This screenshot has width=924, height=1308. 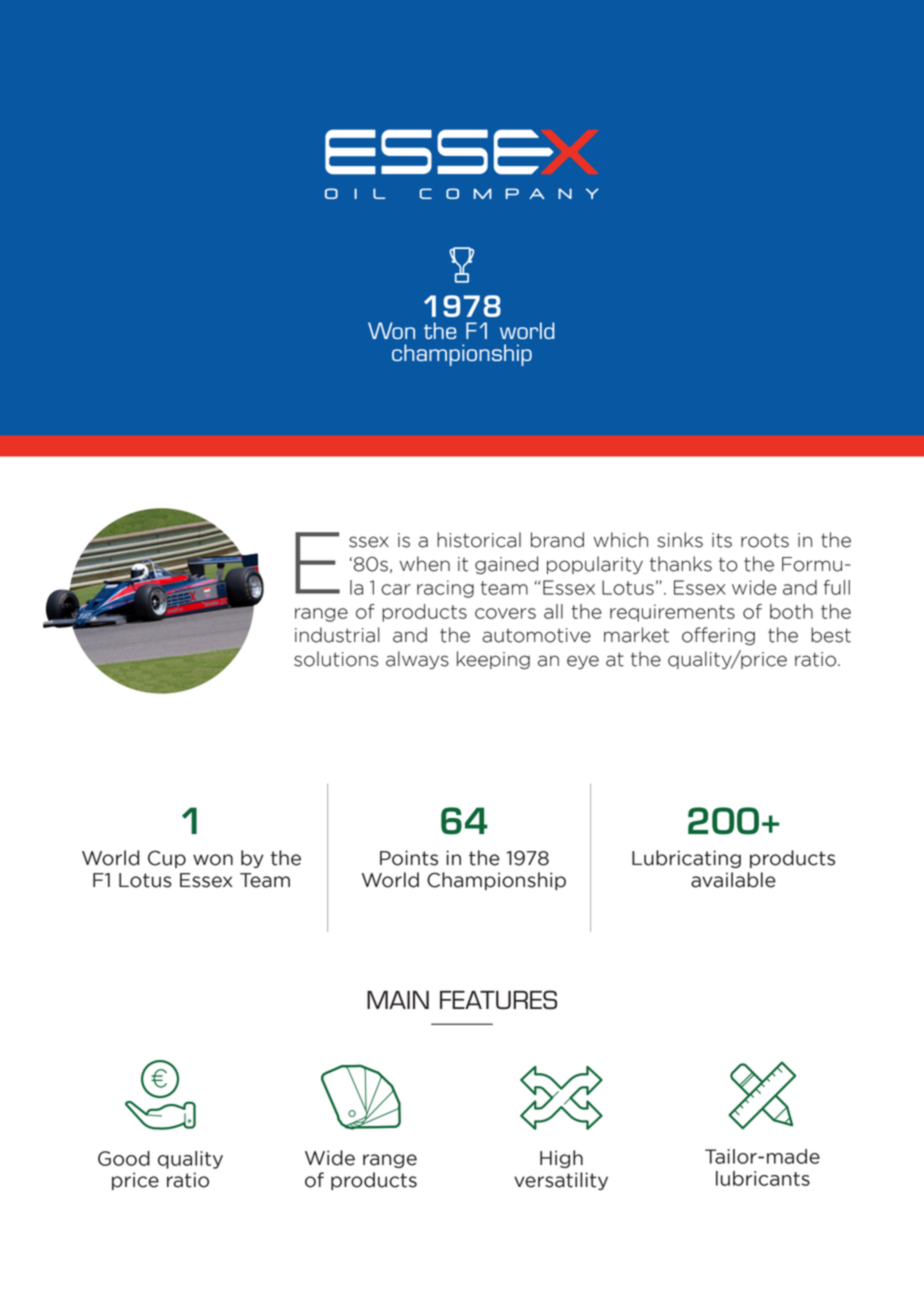 I want to click on Points, so click(x=409, y=858).
